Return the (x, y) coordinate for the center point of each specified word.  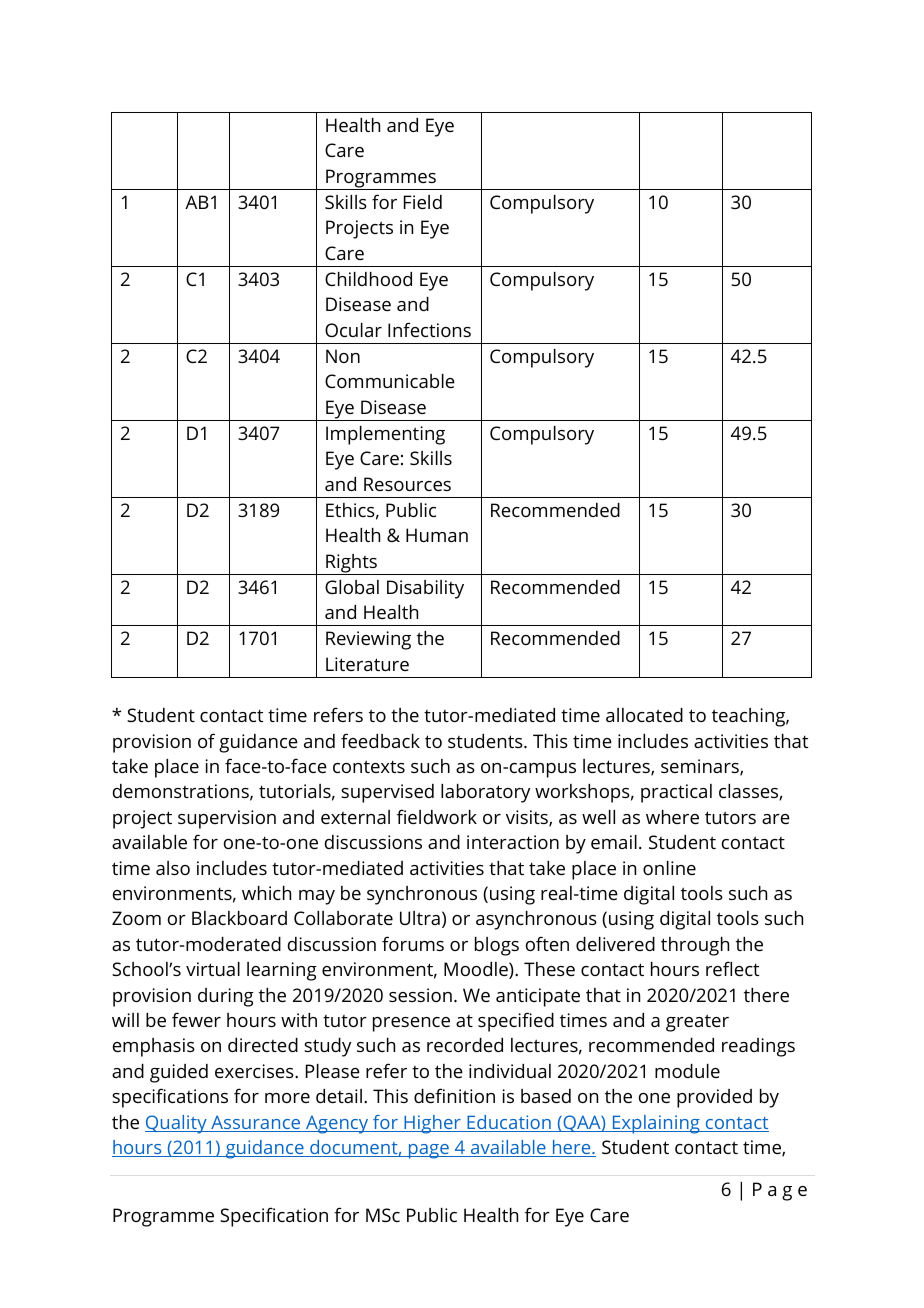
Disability (425, 589)
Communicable (390, 381)
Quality (177, 1124)
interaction (513, 842)
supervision (227, 819)
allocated (644, 715)
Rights (351, 564)
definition (454, 1095)
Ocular (353, 330)
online (669, 868)
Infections (429, 329)
